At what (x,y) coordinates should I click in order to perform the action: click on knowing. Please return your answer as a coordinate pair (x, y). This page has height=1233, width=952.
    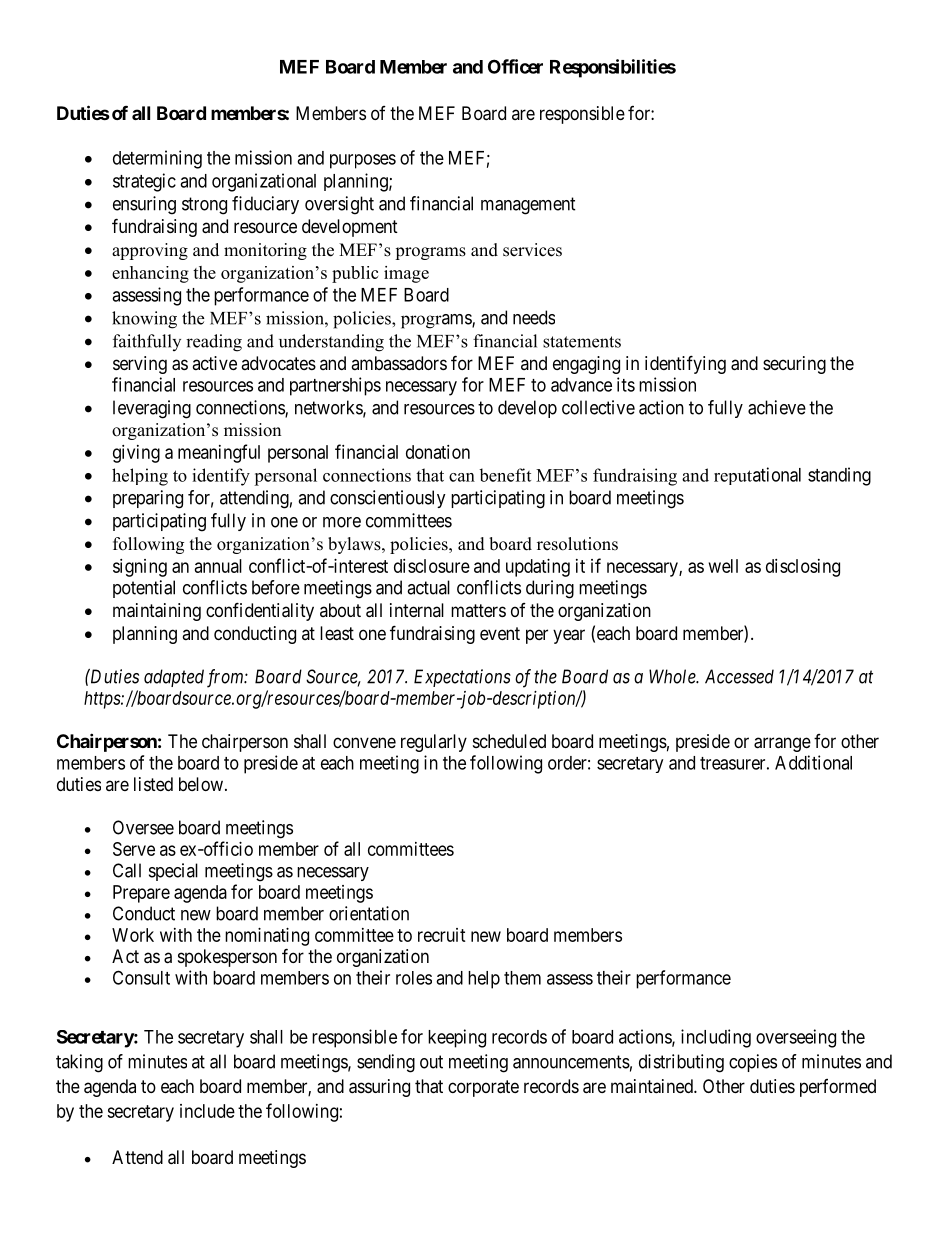
    Looking at the image, I should click on (144, 320).
